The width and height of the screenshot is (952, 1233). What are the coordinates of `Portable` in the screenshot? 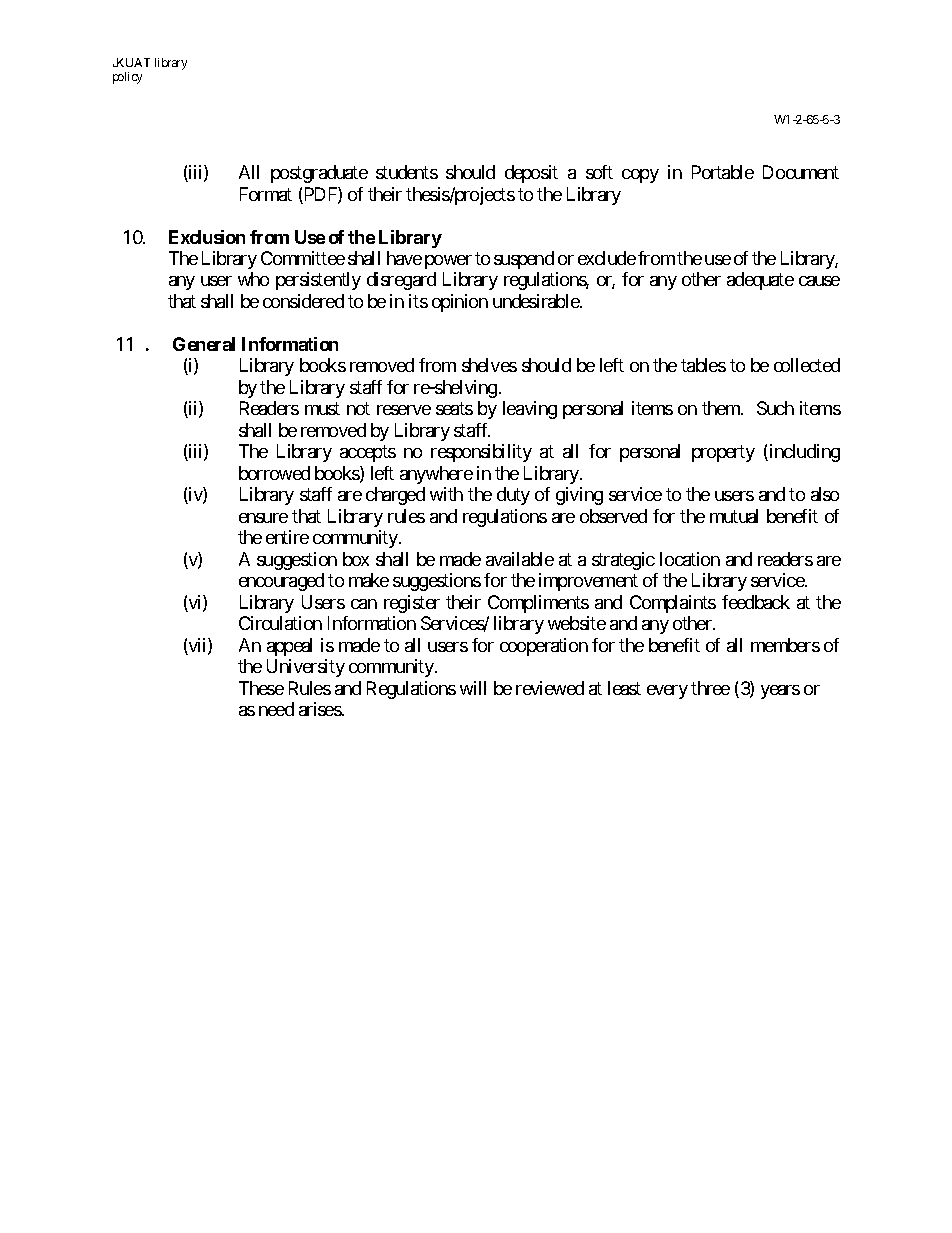 It's located at (723, 172).
